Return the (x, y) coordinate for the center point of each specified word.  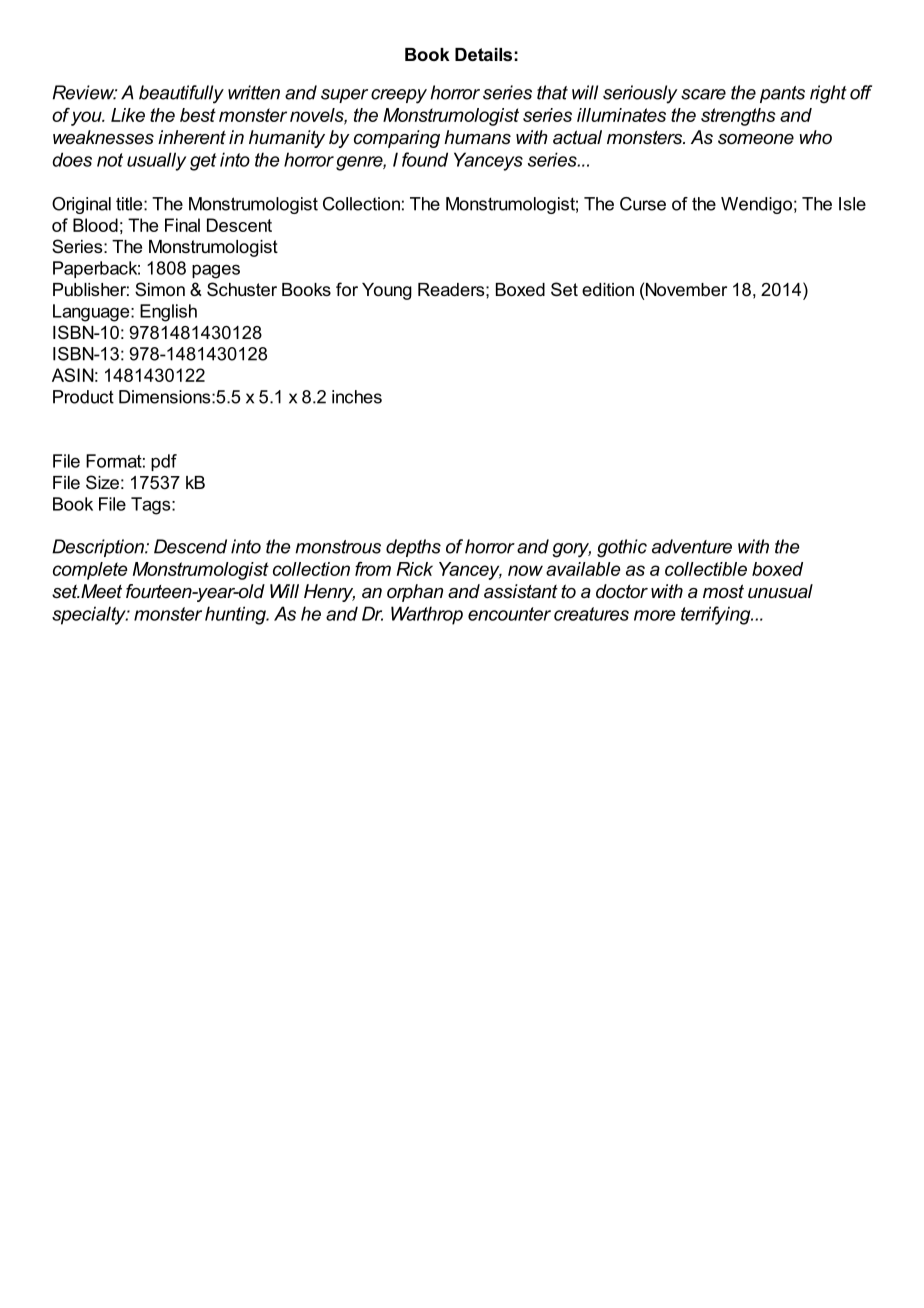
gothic (622, 548)
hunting (236, 615)
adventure (692, 546)
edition (608, 289)
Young (387, 291)
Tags (152, 506)
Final (182, 225)
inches (357, 397)
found (425, 159)
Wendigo (756, 205)
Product (83, 397)
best (198, 115)
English (168, 313)
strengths (738, 117)
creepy (399, 96)
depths (413, 548)
